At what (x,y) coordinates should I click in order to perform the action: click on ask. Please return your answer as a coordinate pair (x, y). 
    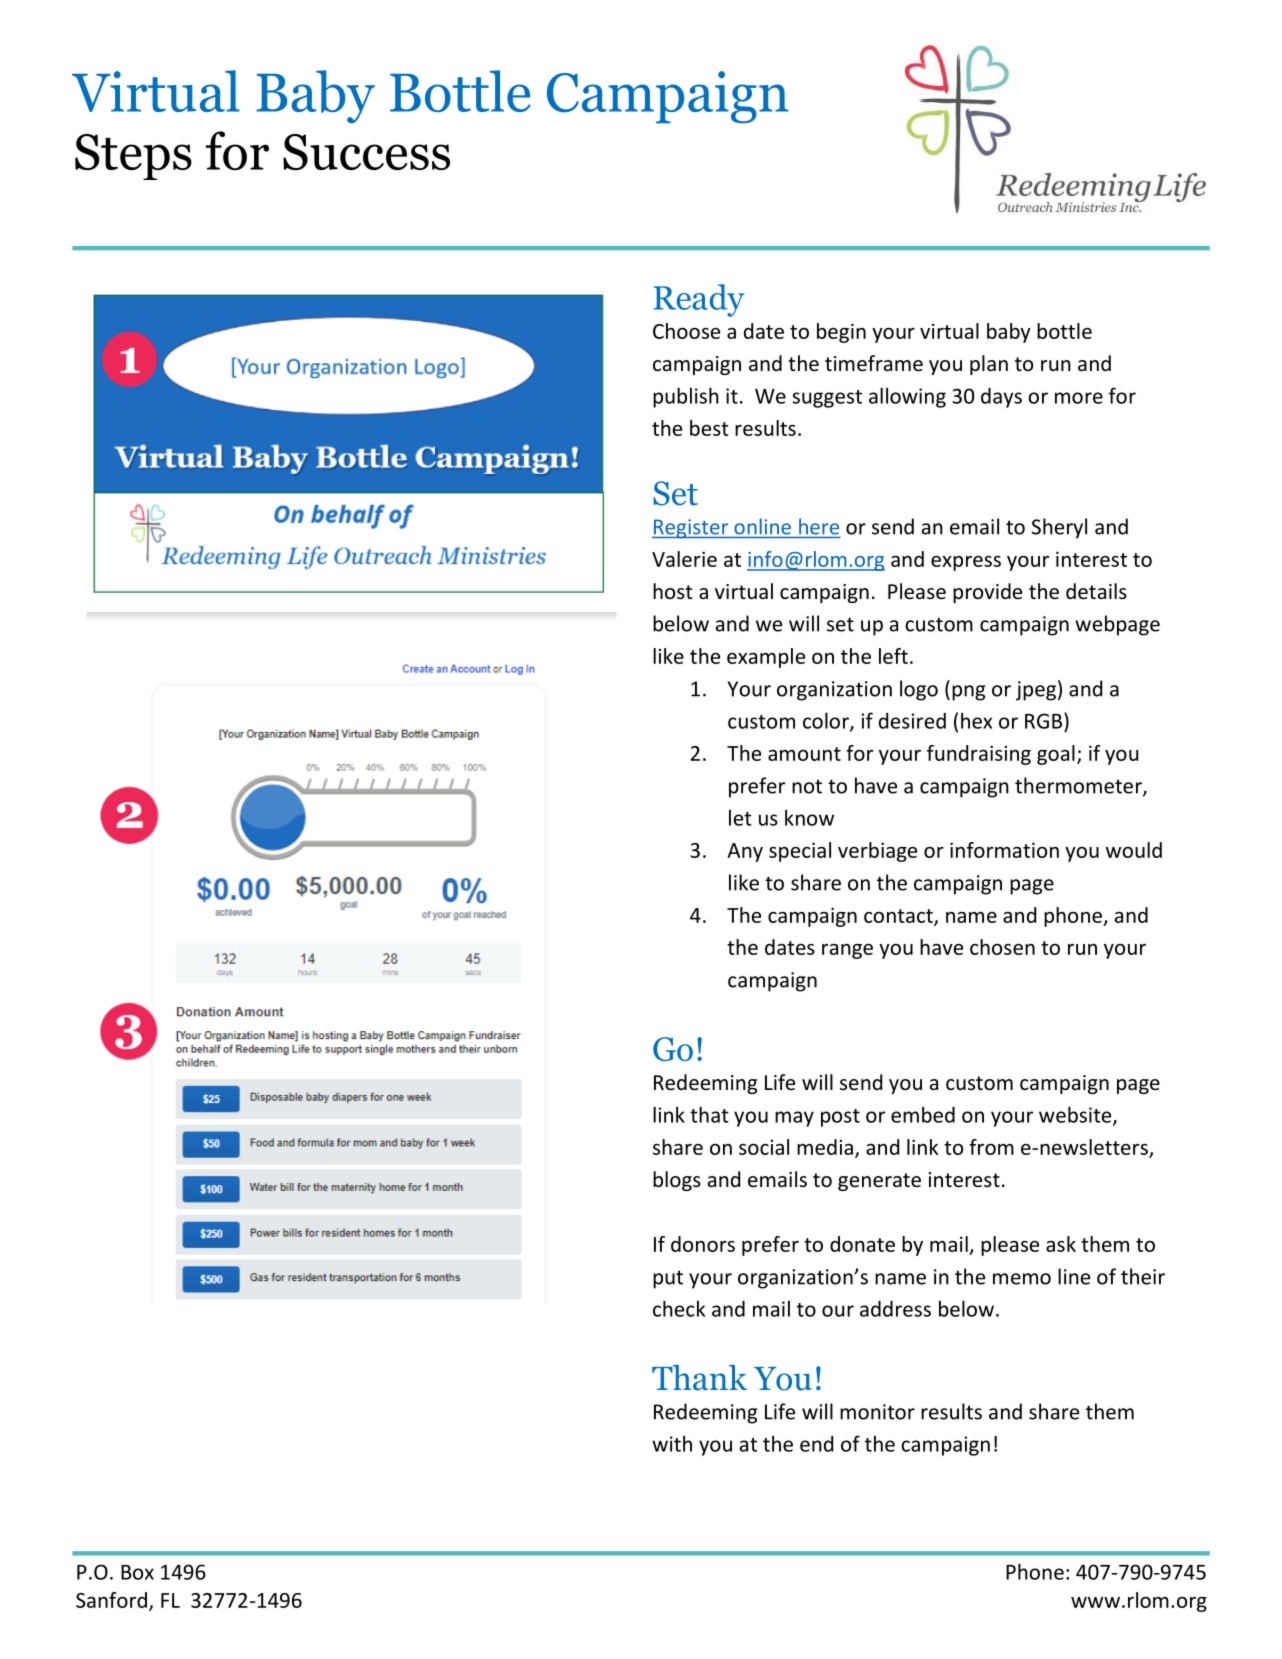
    Looking at the image, I should click on (1061, 1244).
